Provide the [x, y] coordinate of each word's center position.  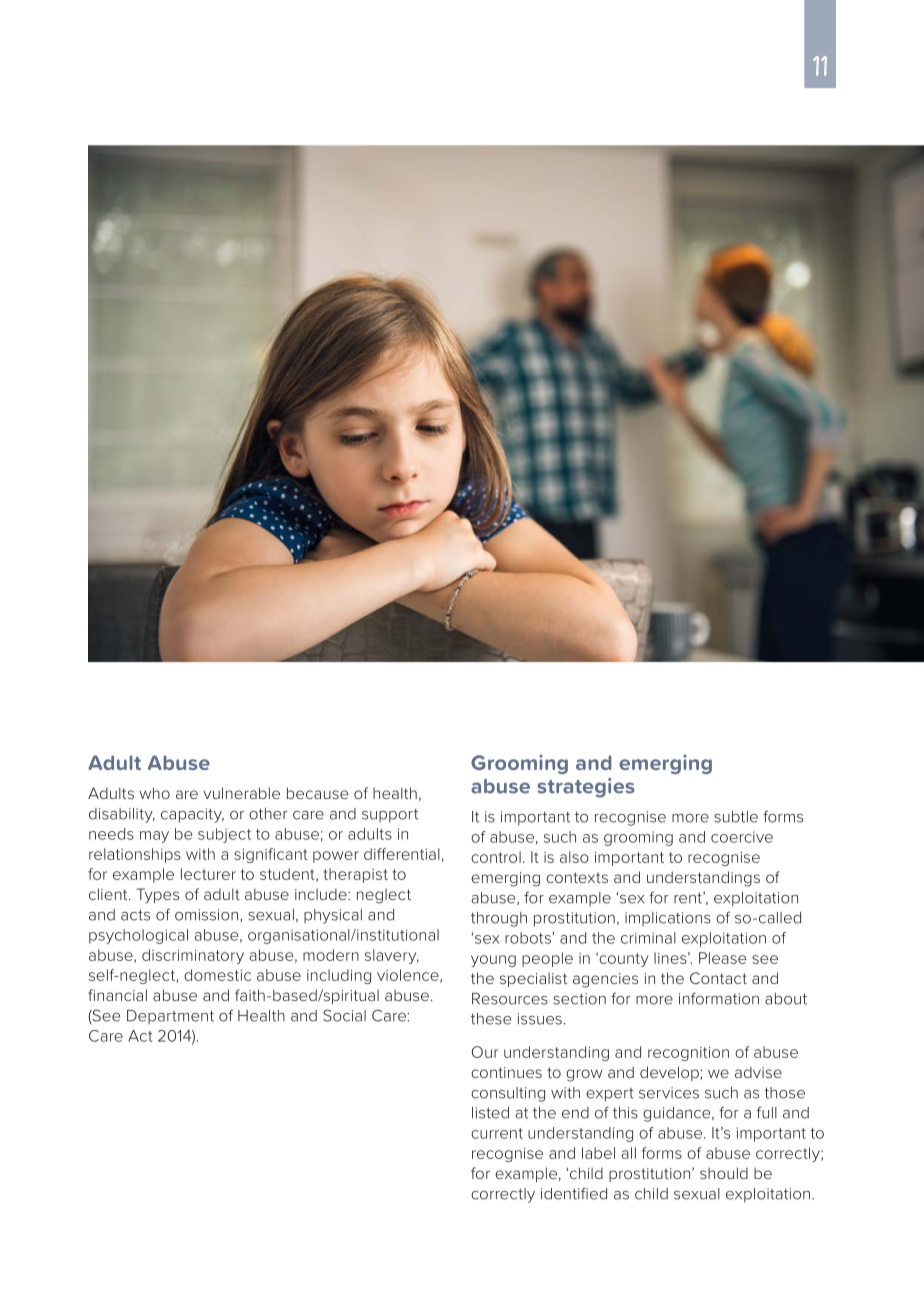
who [155, 793]
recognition [688, 1054]
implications [668, 919]
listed [490, 1113]
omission [208, 915]
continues [506, 1072]
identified [574, 1193]
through [499, 919]
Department [170, 1017]
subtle [736, 817]
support [390, 816]
